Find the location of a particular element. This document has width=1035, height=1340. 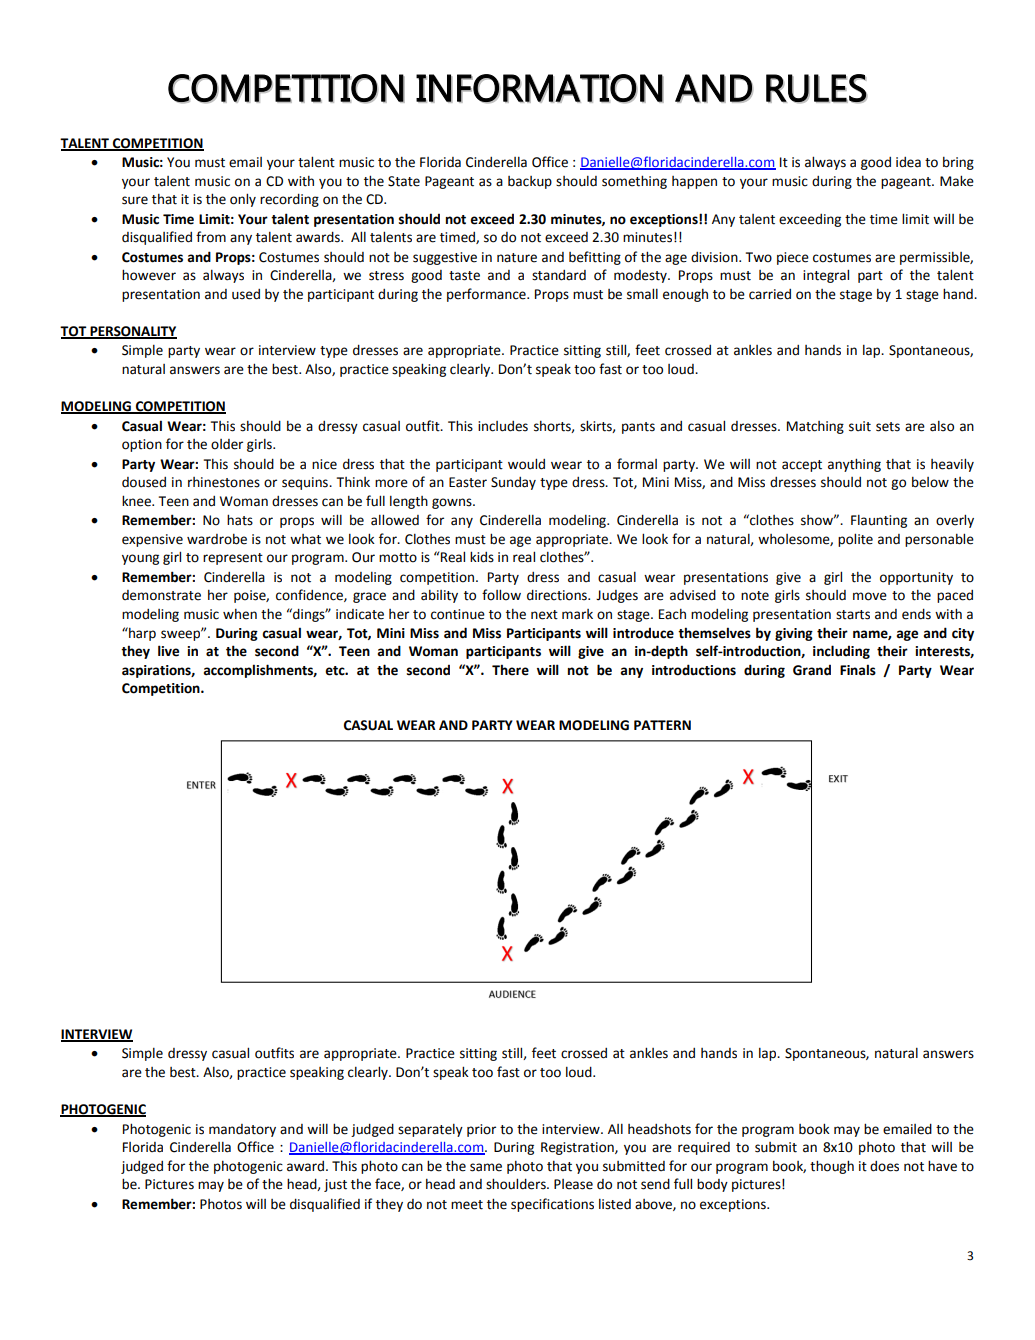

live is located at coordinates (168, 651).
